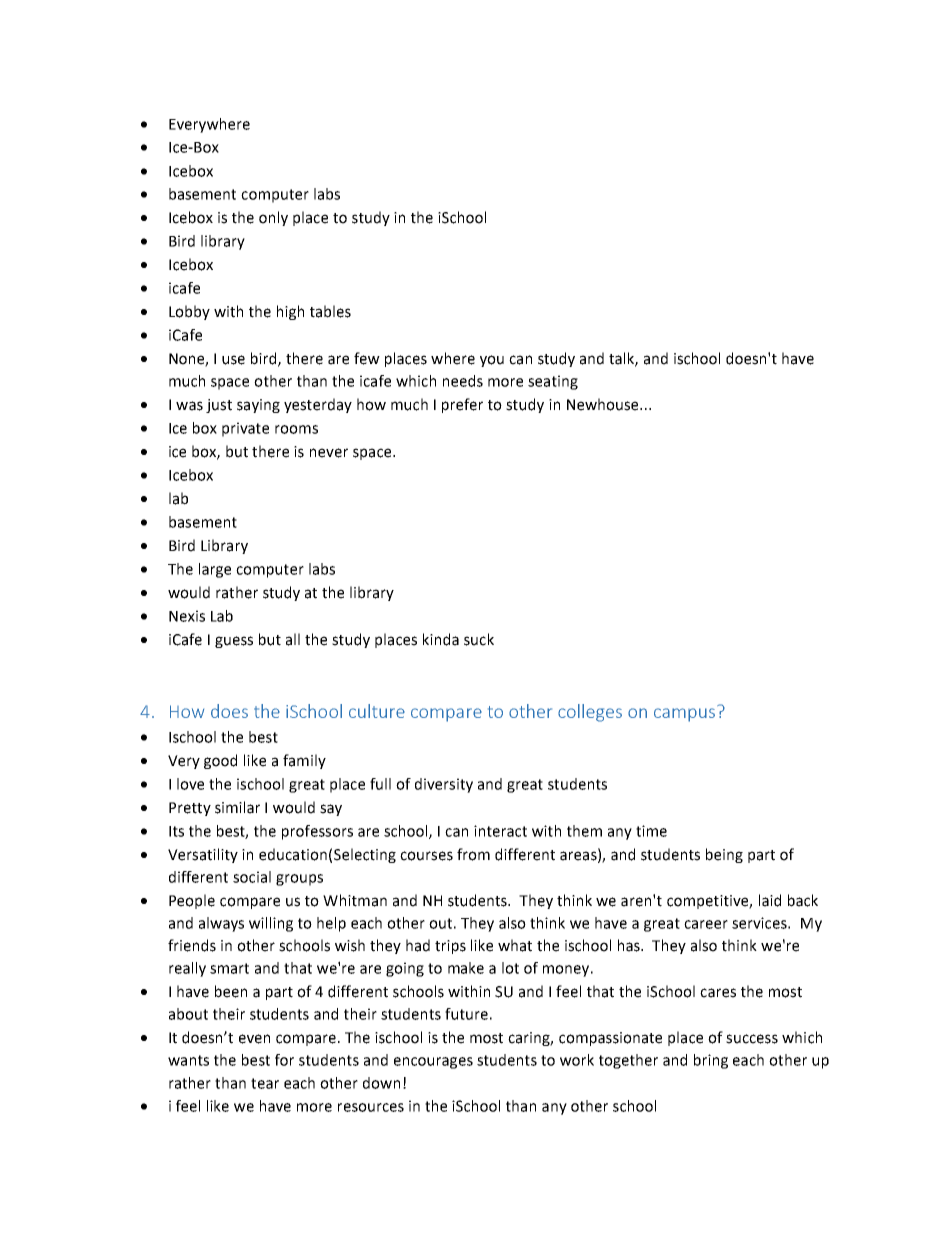 Image resolution: width=952 pixels, height=1233 pixels. What do you see at coordinates (265, 1083) in the page?
I see `tear` at bounding box center [265, 1083].
